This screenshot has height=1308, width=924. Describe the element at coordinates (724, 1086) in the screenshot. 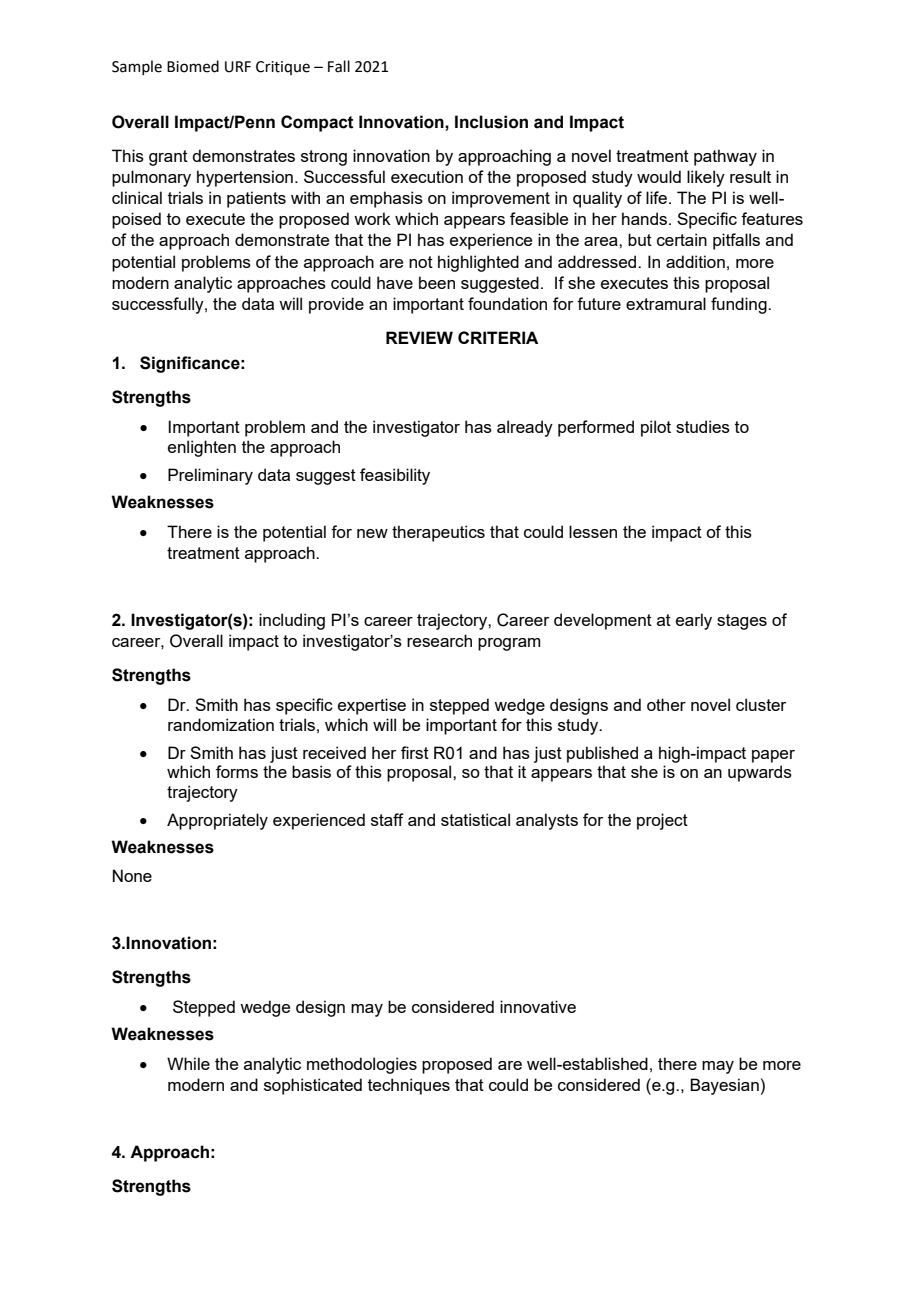

I see `Bayesian` at that location.
